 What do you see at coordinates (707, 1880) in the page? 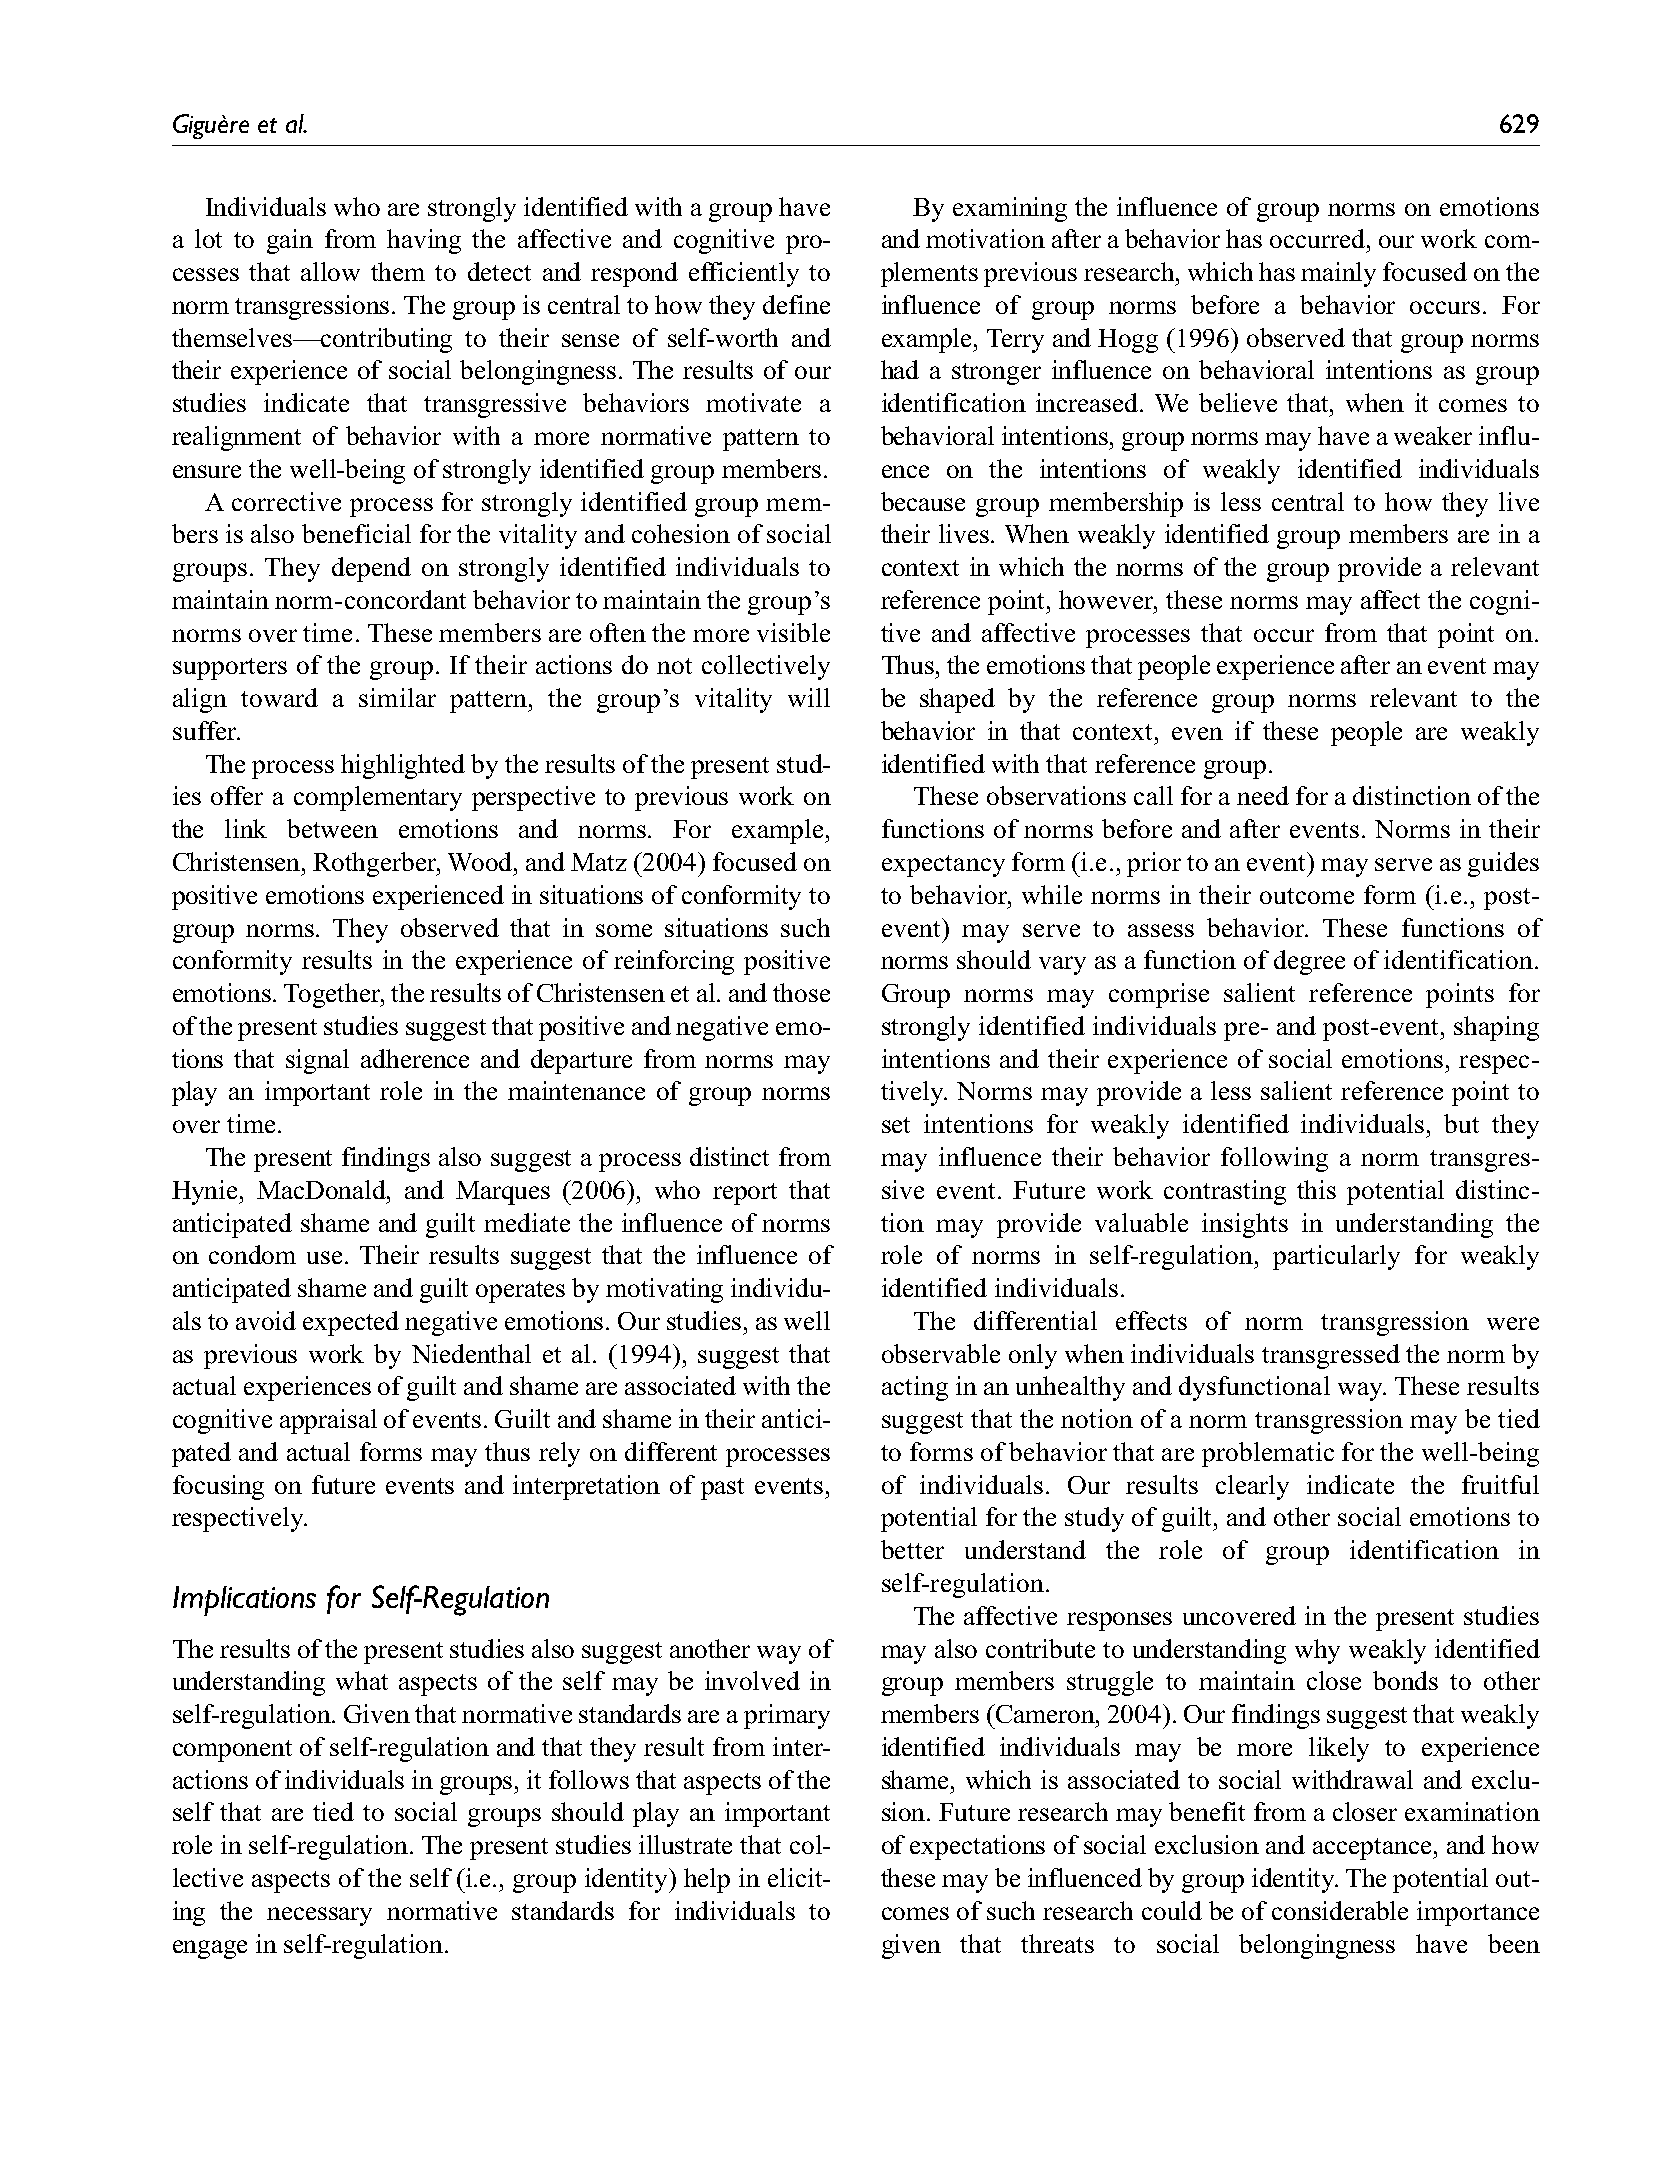
I see `help` at bounding box center [707, 1880].
